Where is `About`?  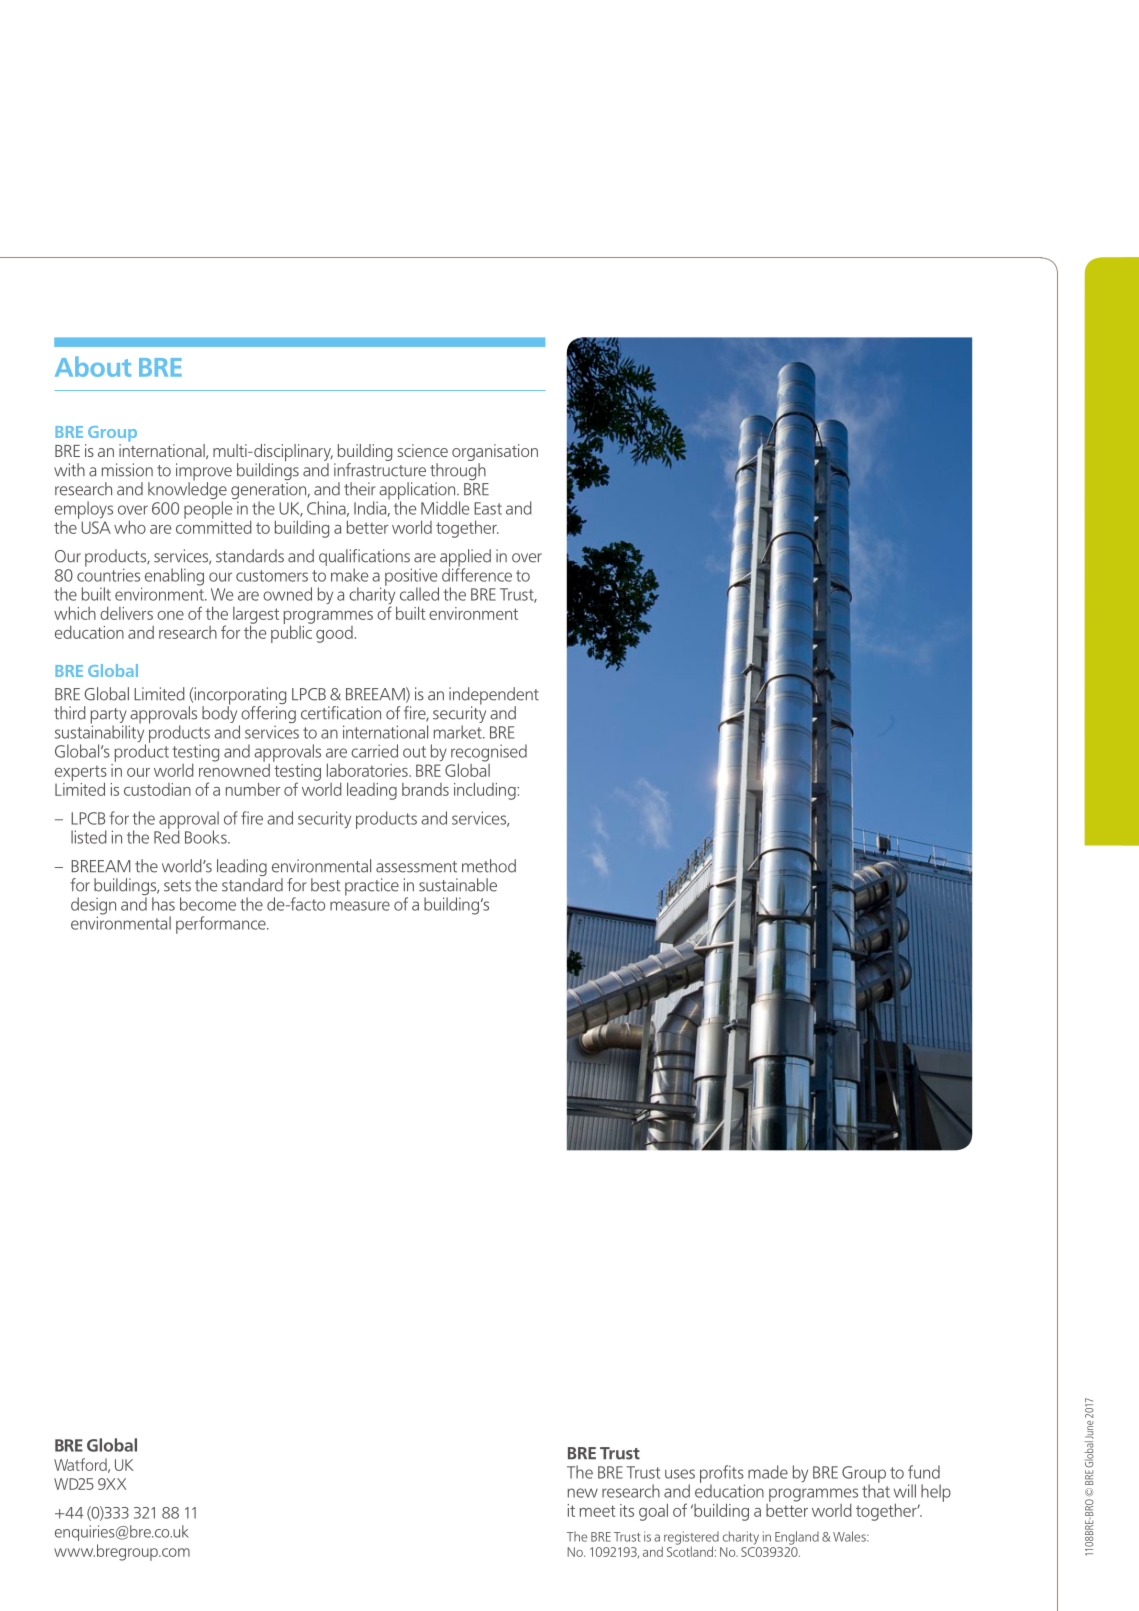
About is located at coordinates (93, 366).
